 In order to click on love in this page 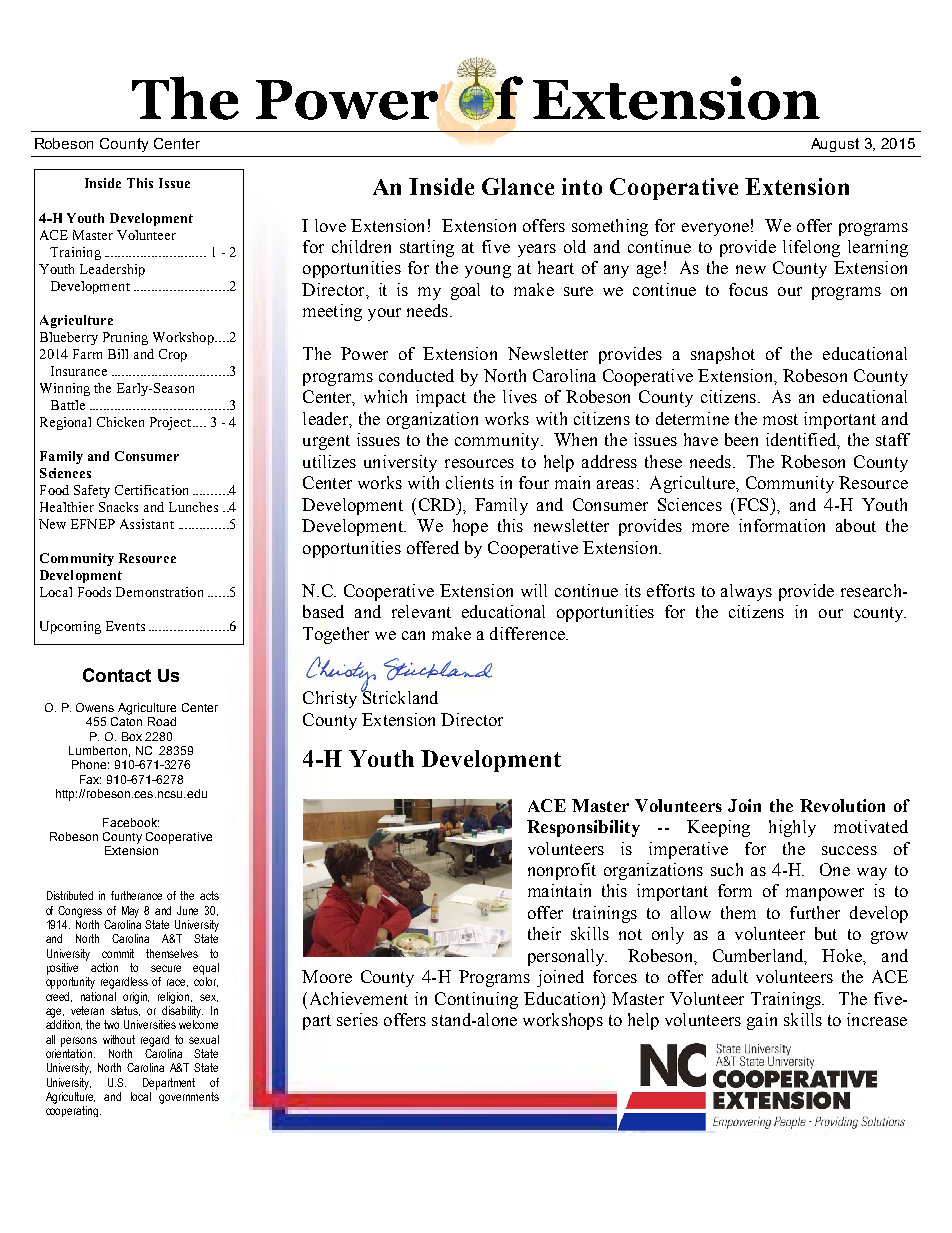, I will do `click(330, 225)`.
